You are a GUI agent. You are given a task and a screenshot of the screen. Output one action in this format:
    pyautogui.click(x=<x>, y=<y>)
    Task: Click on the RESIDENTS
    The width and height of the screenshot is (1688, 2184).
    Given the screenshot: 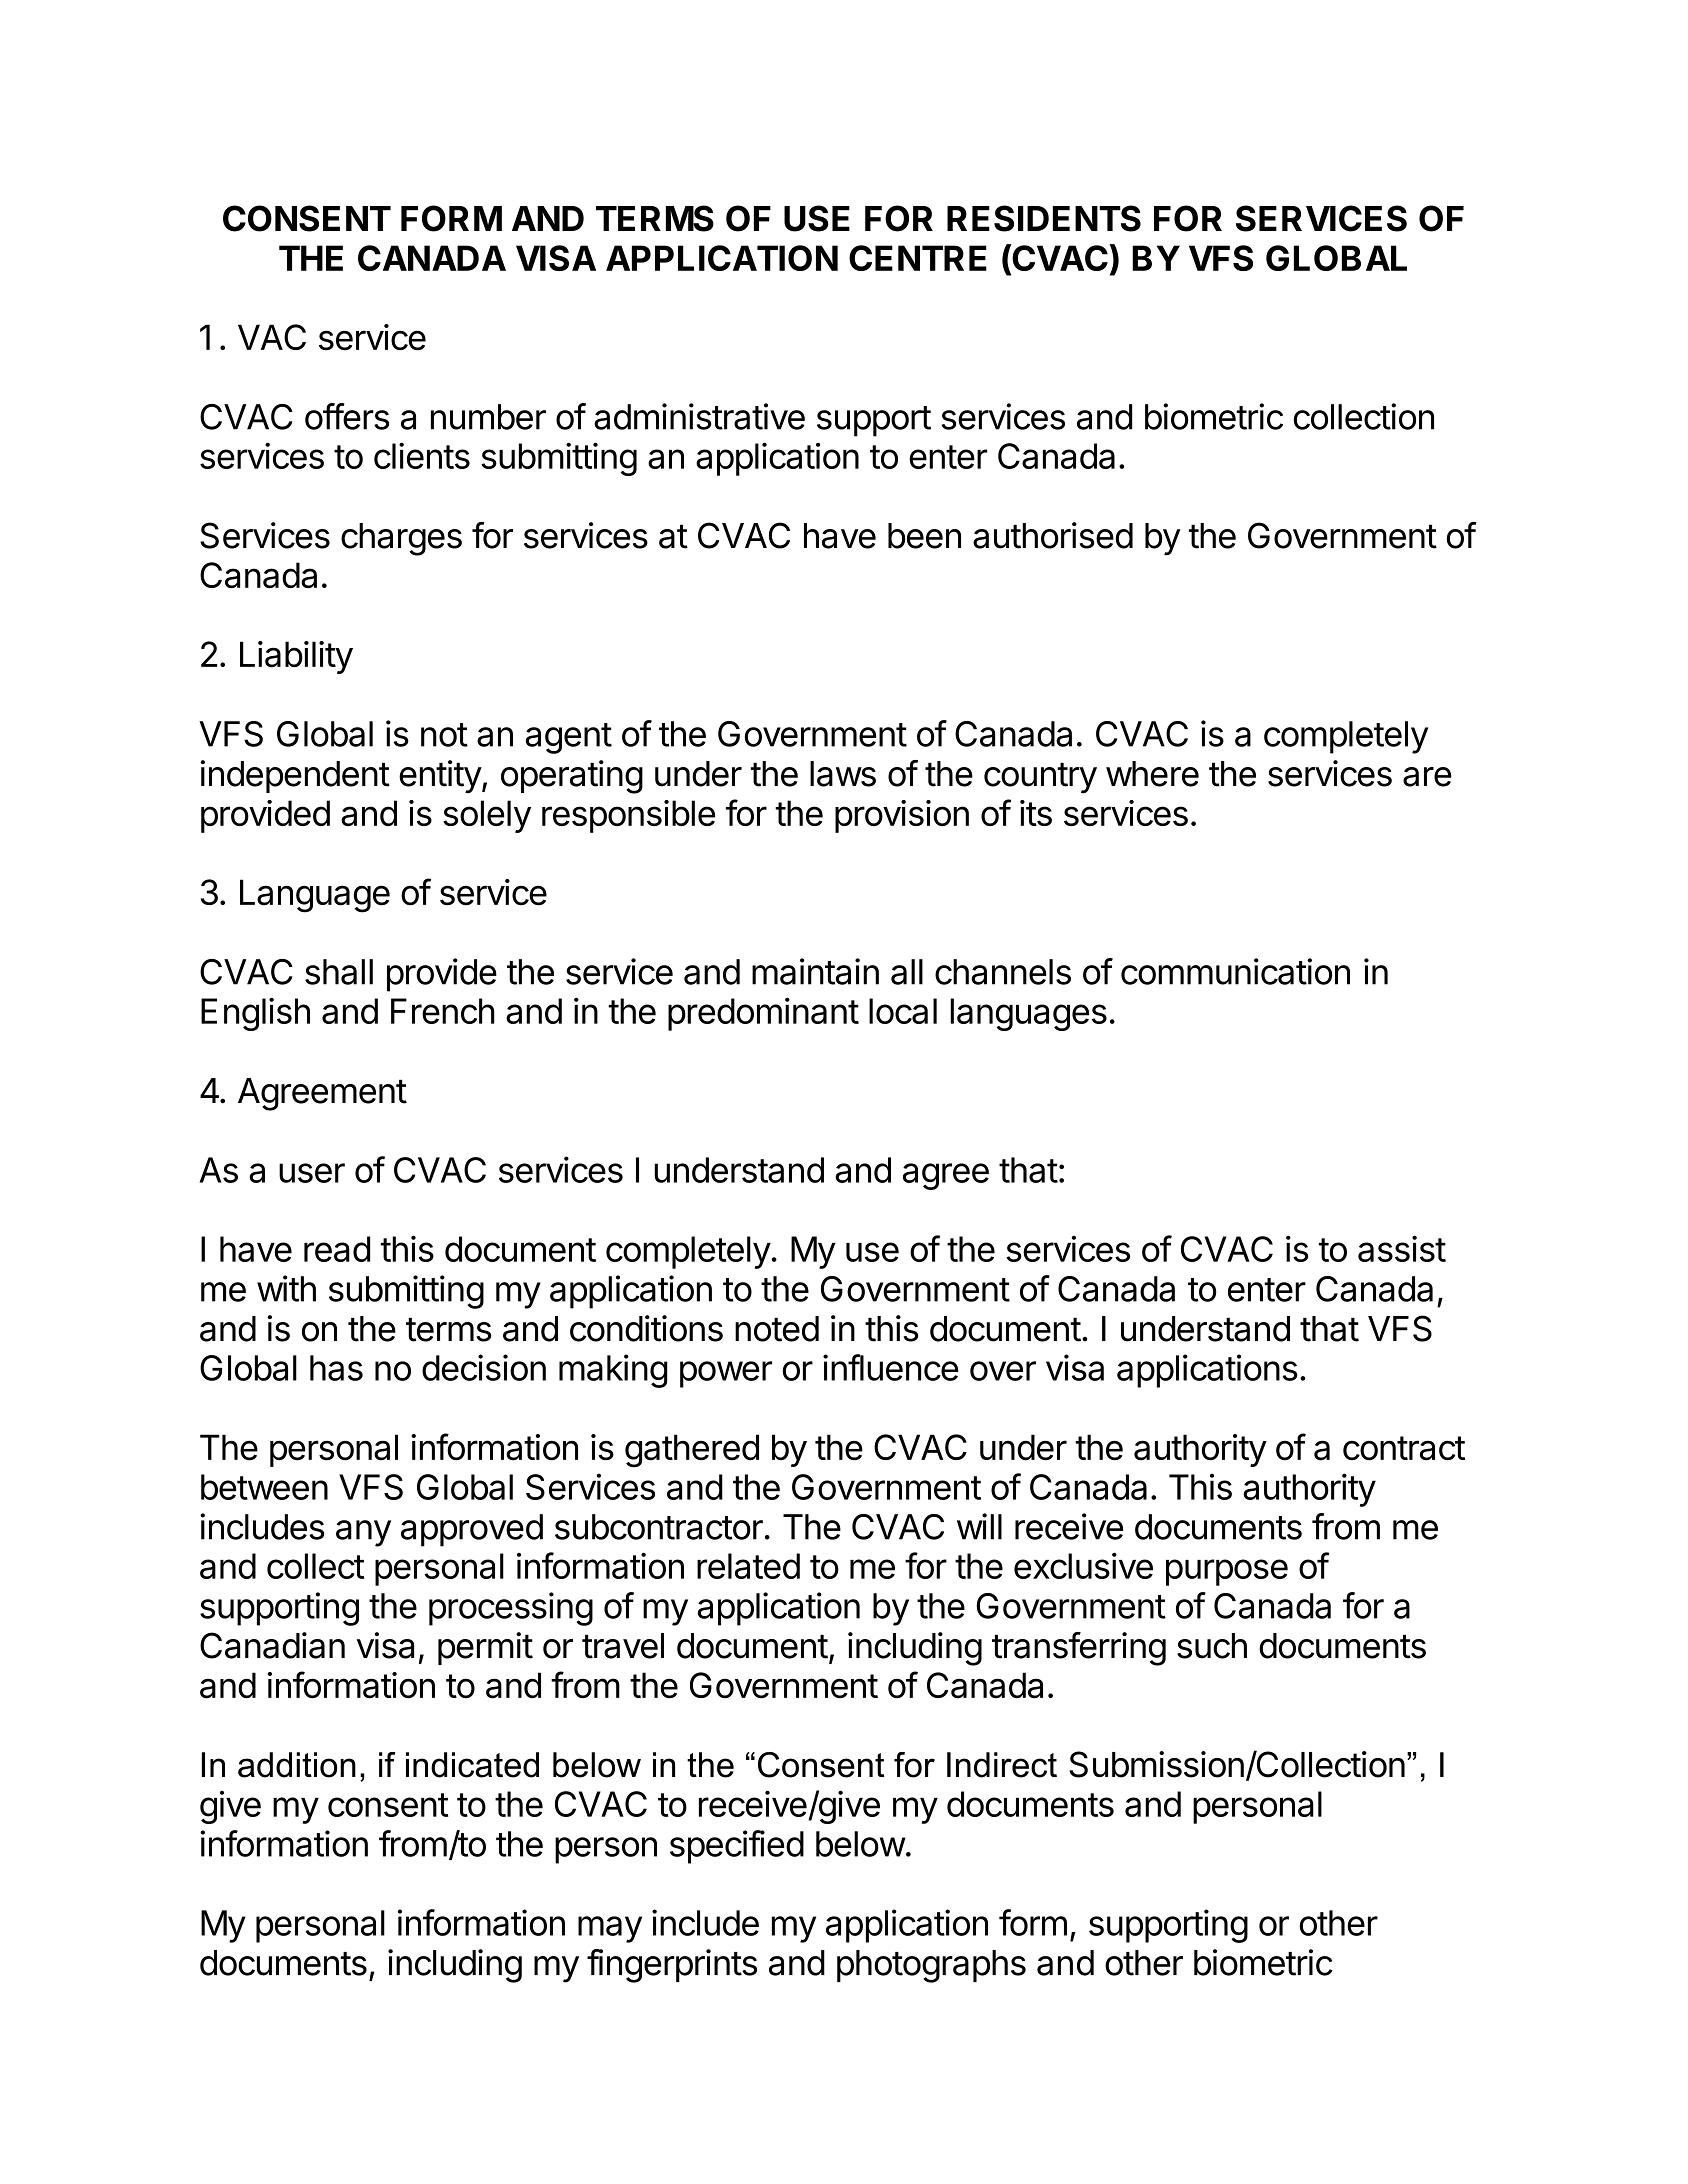 What is the action you would take?
    pyautogui.click(x=1044, y=218)
